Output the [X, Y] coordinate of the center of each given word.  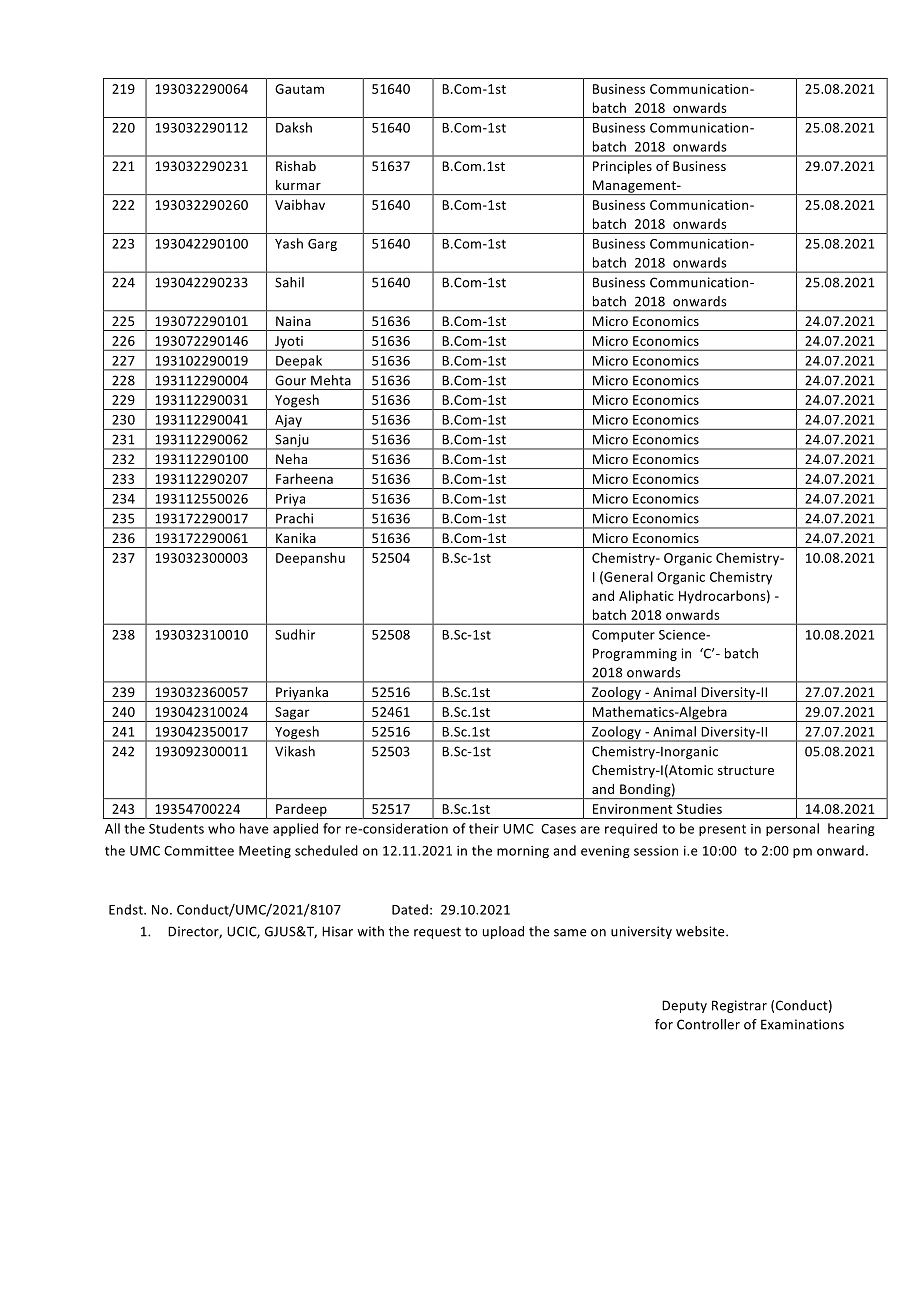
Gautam [299, 89]
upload [503, 932]
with [370, 931]
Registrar [739, 1006]
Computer [623, 636]
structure [746, 770]
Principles [622, 167]
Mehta [331, 380]
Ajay [288, 422]
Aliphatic [646, 597]
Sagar [292, 714]
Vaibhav [300, 204]
